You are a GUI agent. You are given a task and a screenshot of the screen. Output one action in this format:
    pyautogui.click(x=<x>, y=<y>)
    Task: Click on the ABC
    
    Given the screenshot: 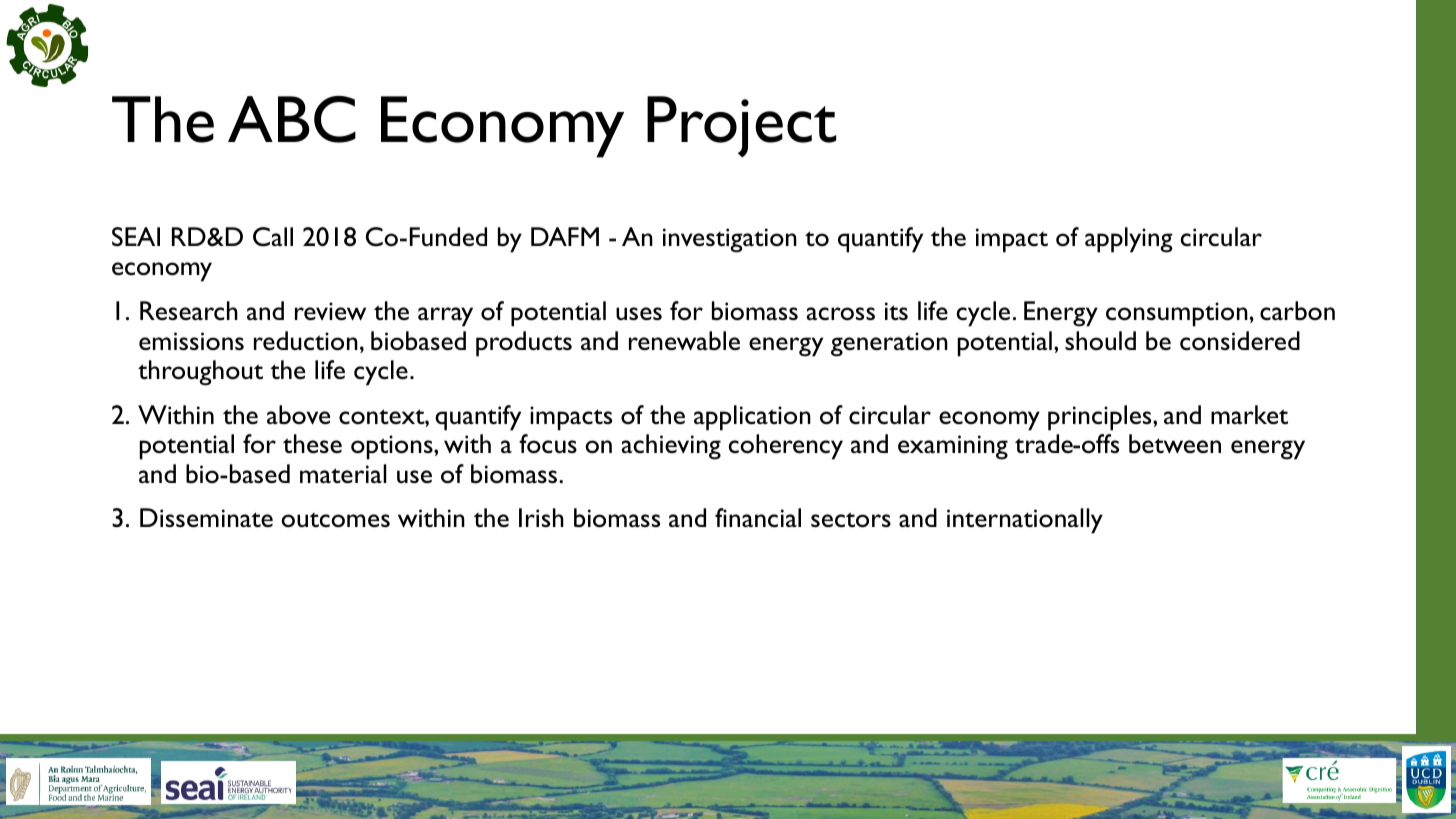 What is the action you would take?
    pyautogui.click(x=292, y=119)
